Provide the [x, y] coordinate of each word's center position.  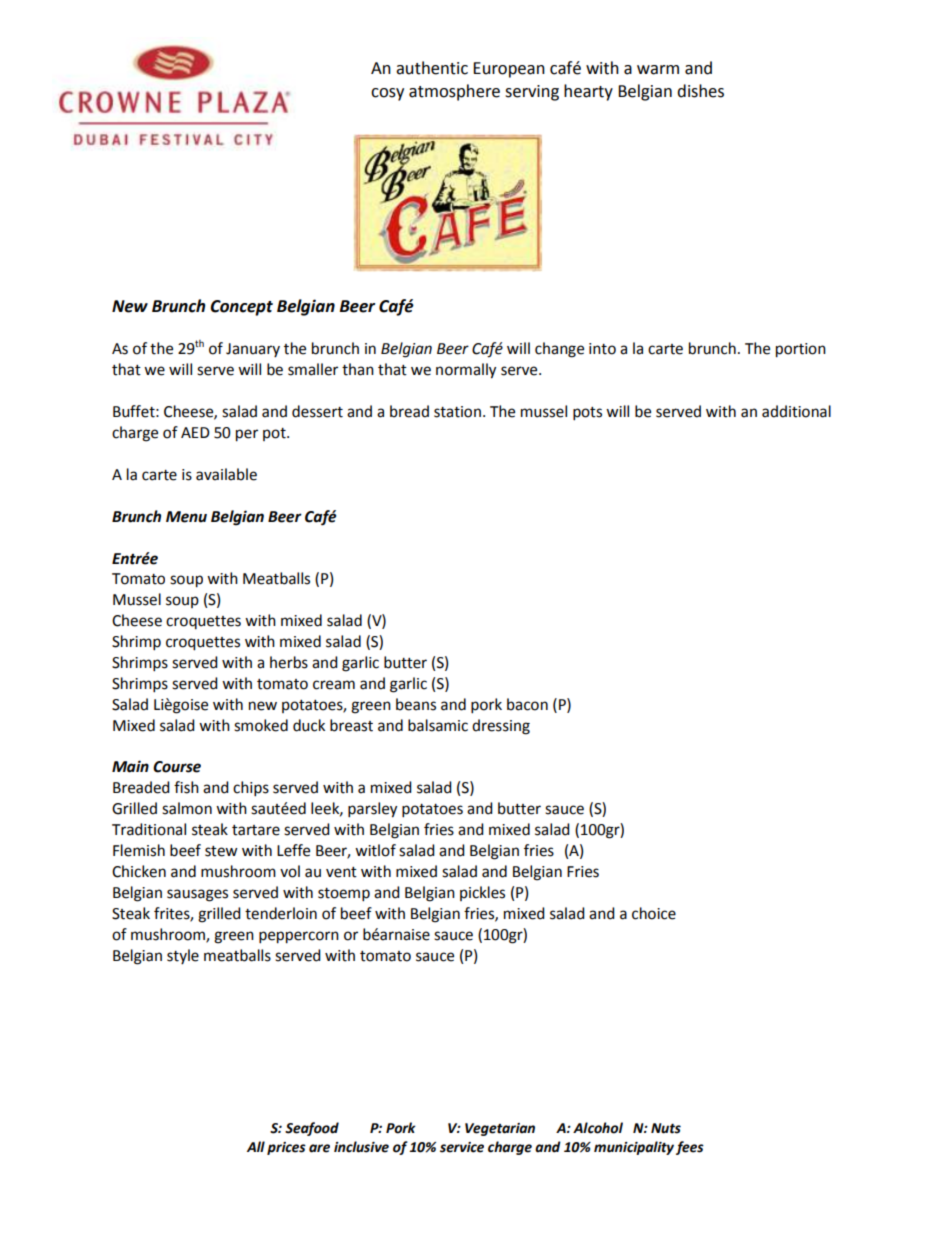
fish [186, 787]
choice [654, 913]
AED [195, 432]
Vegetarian [500, 1129]
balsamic [438, 725]
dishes [700, 91]
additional [796, 411]
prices [286, 1148]
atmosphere [454, 92]
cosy [387, 94]
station [457, 412]
